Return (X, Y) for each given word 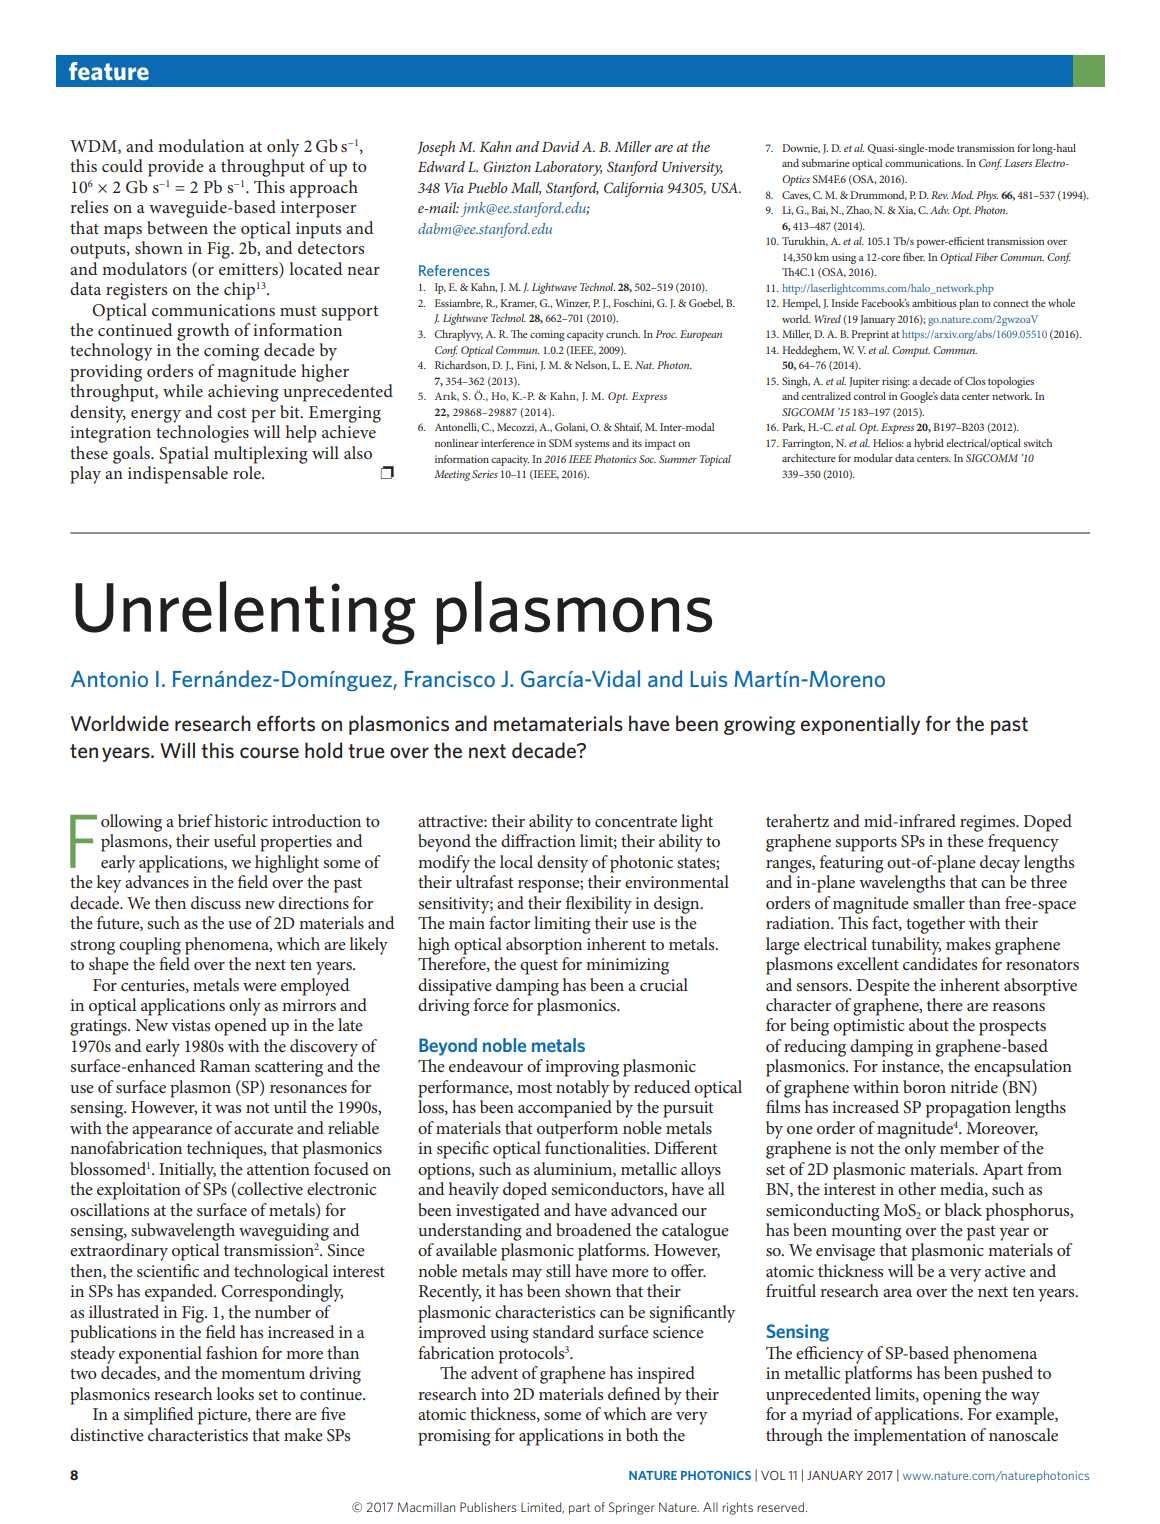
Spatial (184, 455)
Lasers (1018, 163)
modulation (201, 145)
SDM (560, 443)
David (560, 146)
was (228, 1109)
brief (195, 820)
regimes (988, 823)
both (642, 1434)
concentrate (636, 822)
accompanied (565, 1109)
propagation (968, 1109)
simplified (159, 1416)
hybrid (929, 444)
